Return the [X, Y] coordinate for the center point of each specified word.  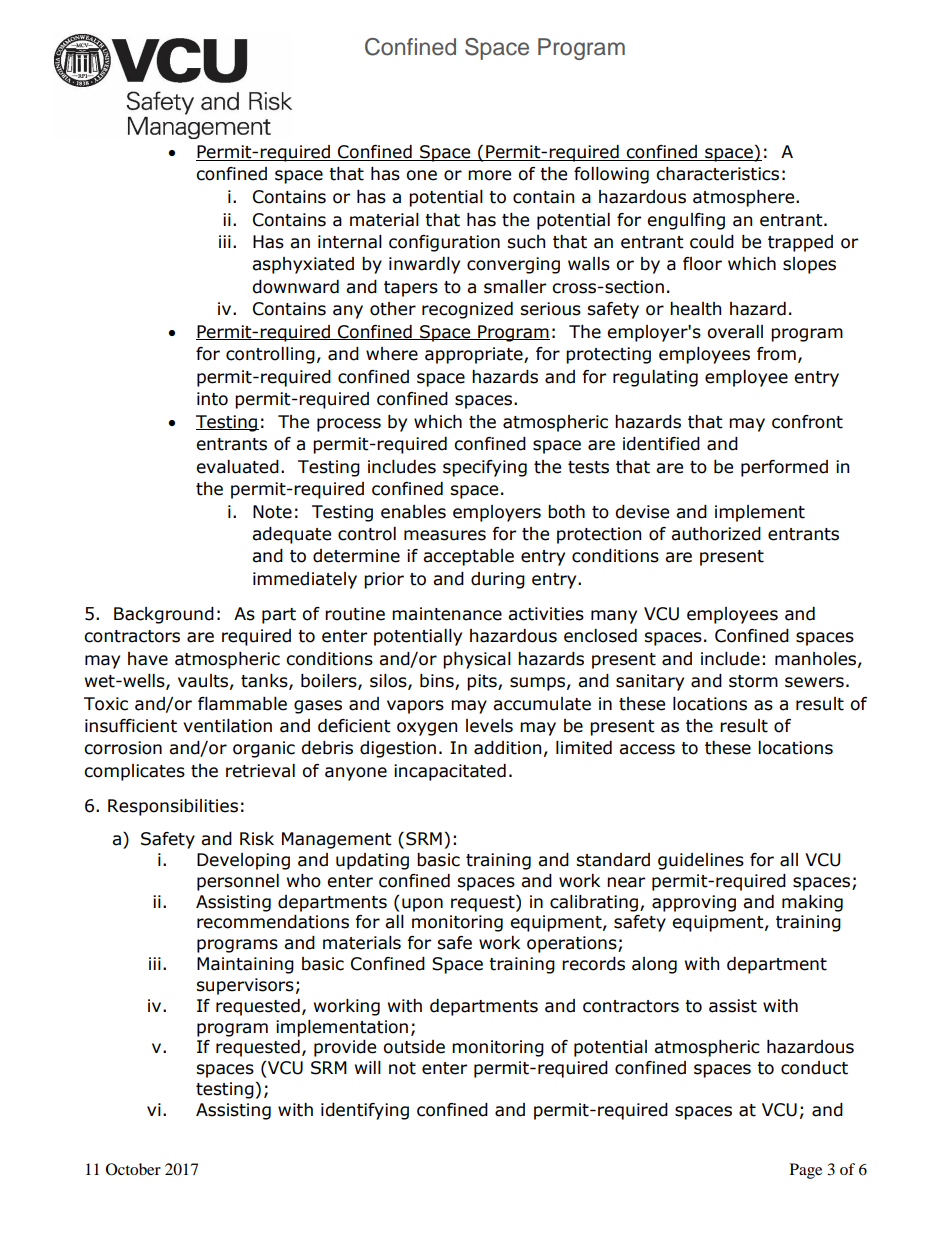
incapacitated [450, 772]
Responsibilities [173, 807]
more [489, 175]
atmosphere [745, 198]
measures [445, 535]
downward [295, 287]
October [133, 1169]
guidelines [701, 861]
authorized [716, 534]
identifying [365, 1111]
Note [272, 512]
